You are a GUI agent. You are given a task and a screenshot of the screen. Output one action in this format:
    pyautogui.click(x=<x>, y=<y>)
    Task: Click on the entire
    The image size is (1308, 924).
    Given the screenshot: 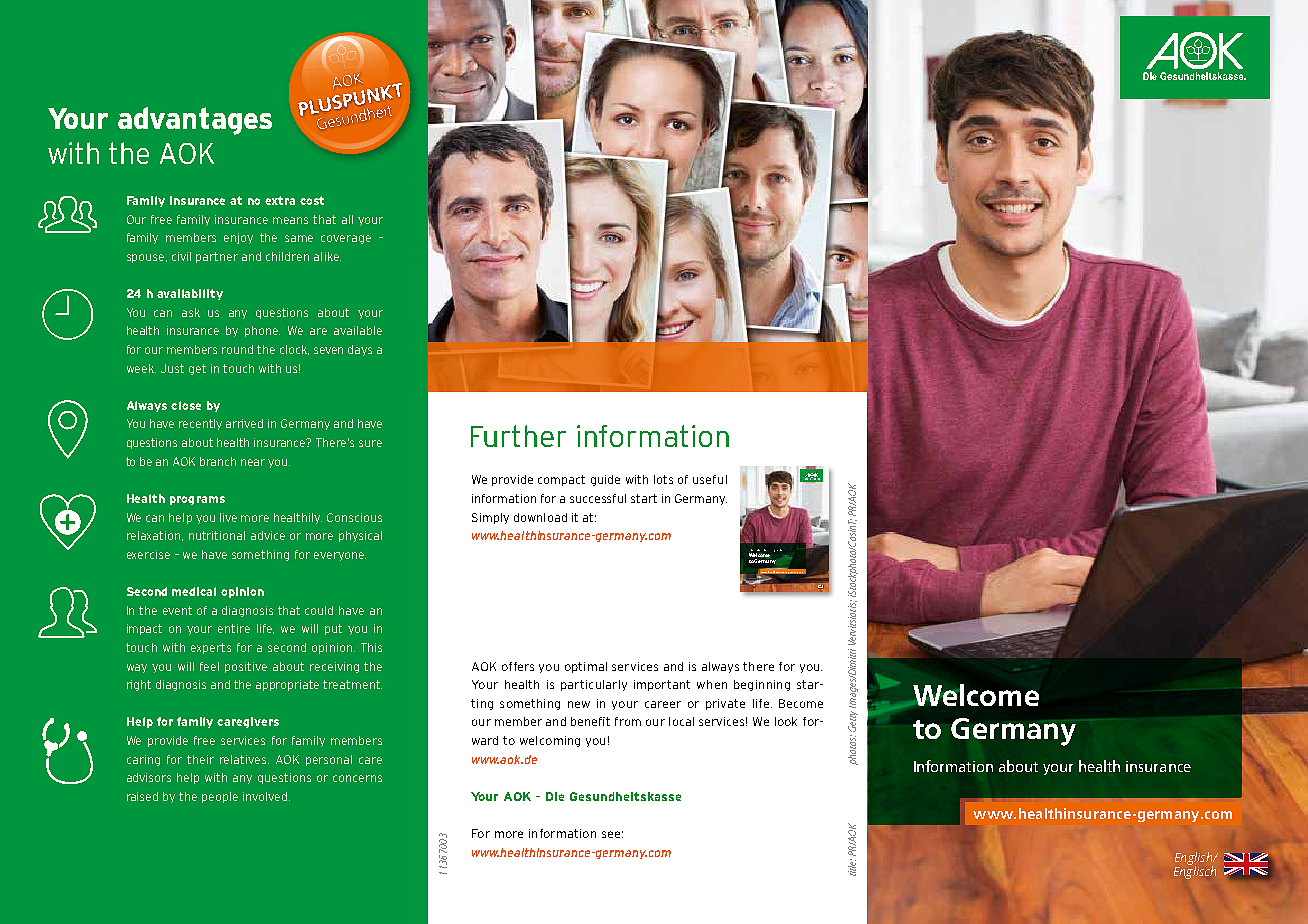 What is the action you would take?
    pyautogui.click(x=234, y=628)
